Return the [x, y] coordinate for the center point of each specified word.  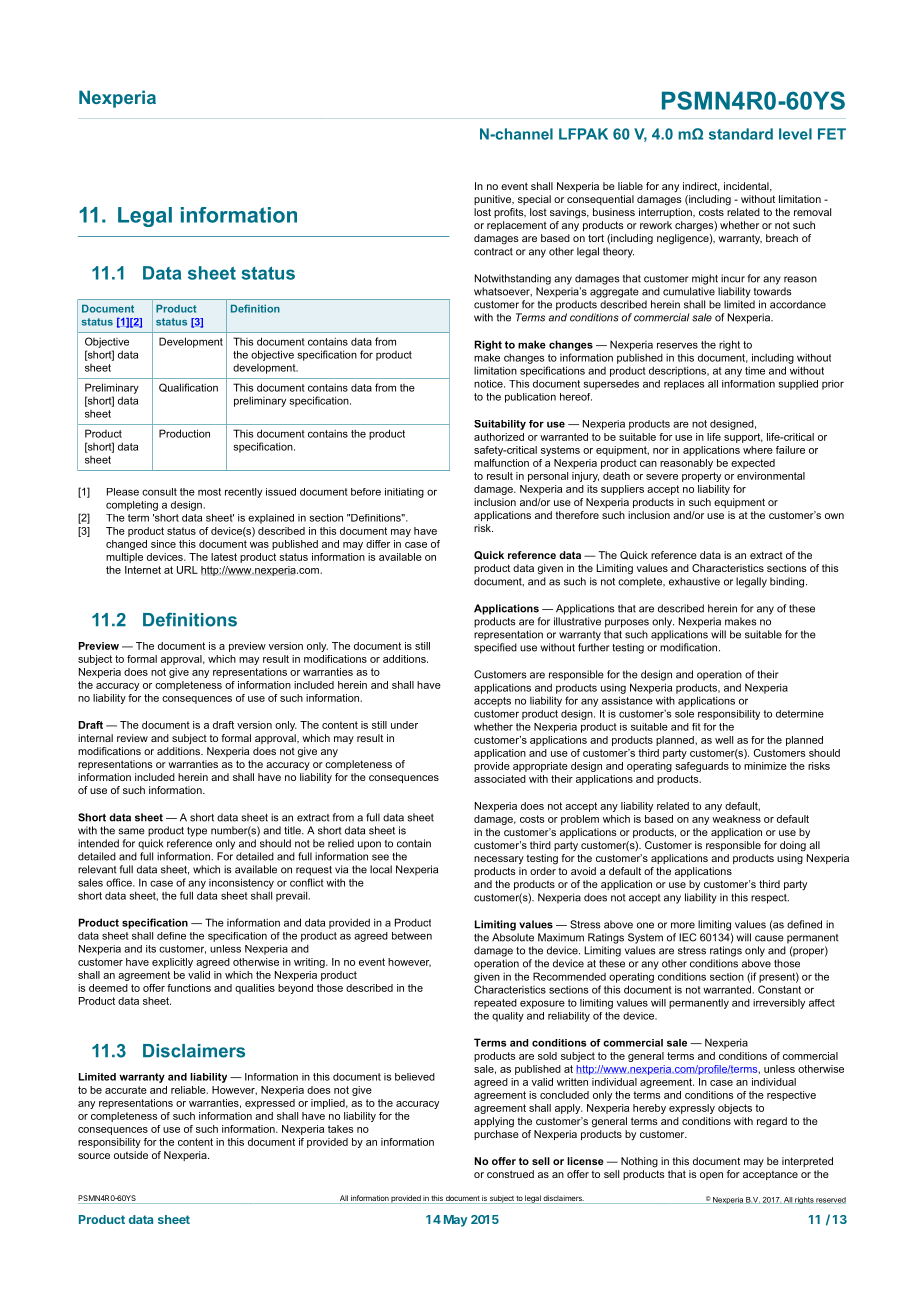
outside [131, 1155]
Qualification [188, 387]
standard [741, 134]
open [711, 1176]
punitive [494, 200]
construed [510, 1174]
